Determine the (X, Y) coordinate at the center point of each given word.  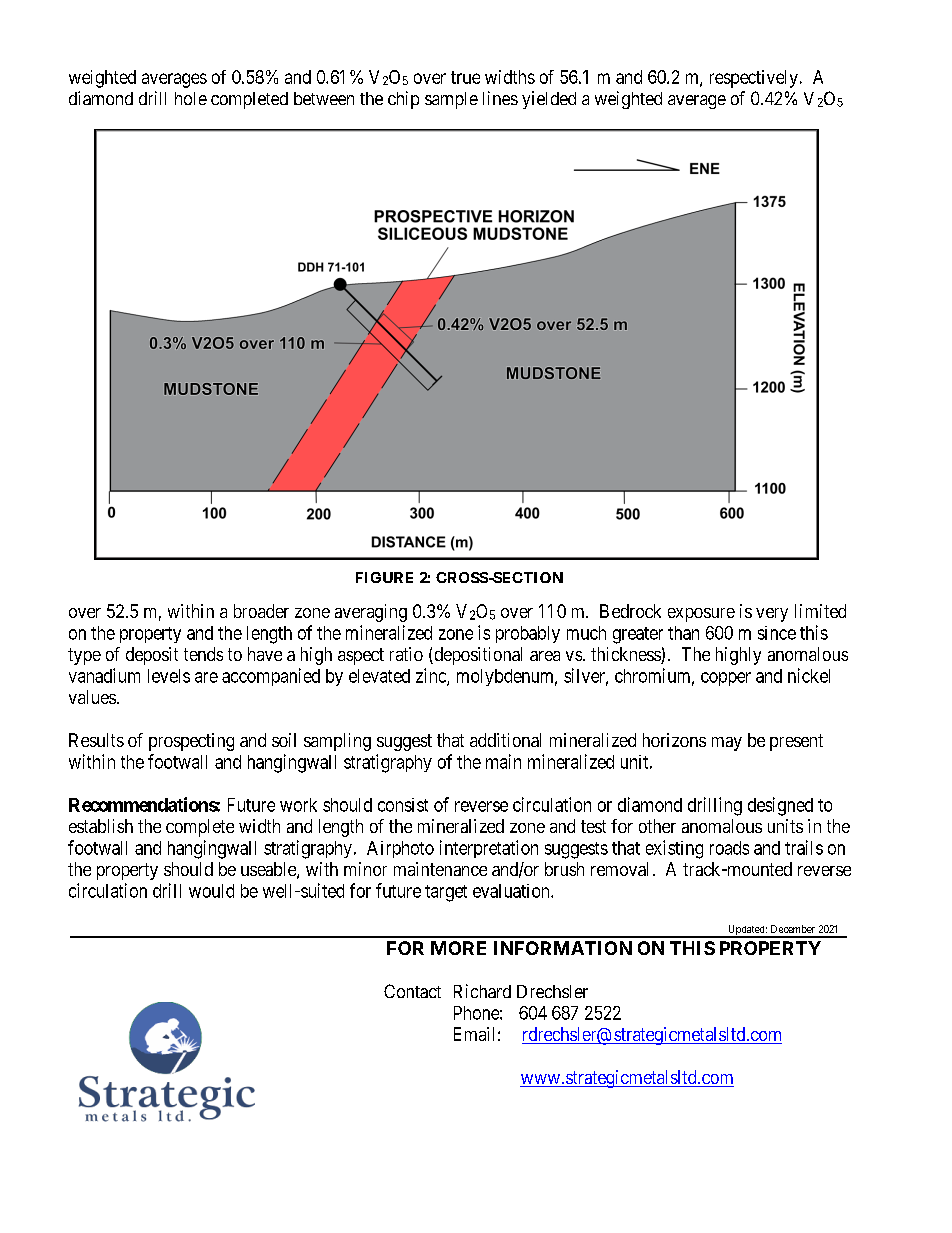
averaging (371, 613)
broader (261, 611)
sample (451, 100)
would (211, 891)
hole (191, 98)
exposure (701, 615)
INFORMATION (563, 948)
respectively (754, 79)
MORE (458, 948)
